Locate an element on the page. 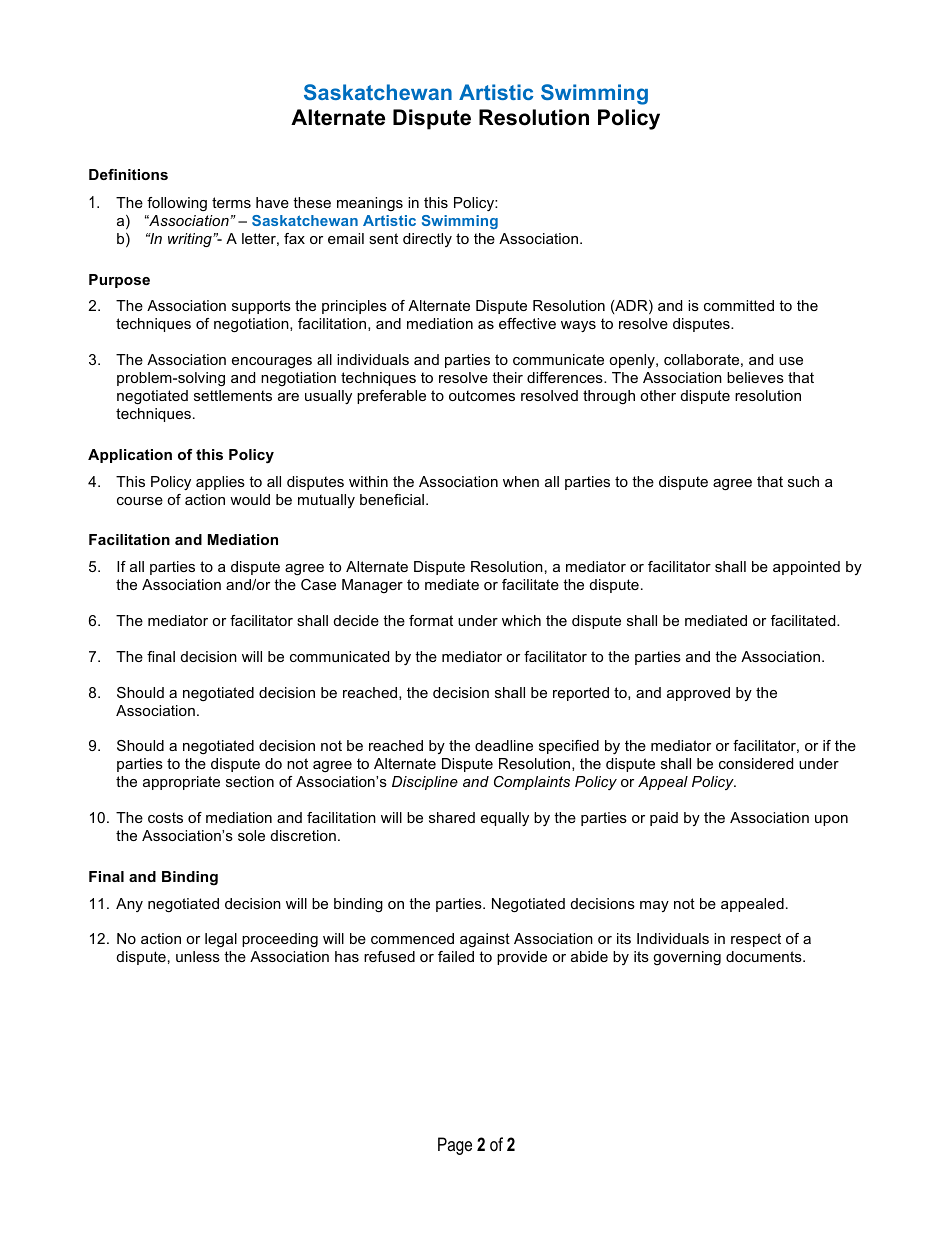 This image has height=1233, width=952. respect is located at coordinates (756, 940).
